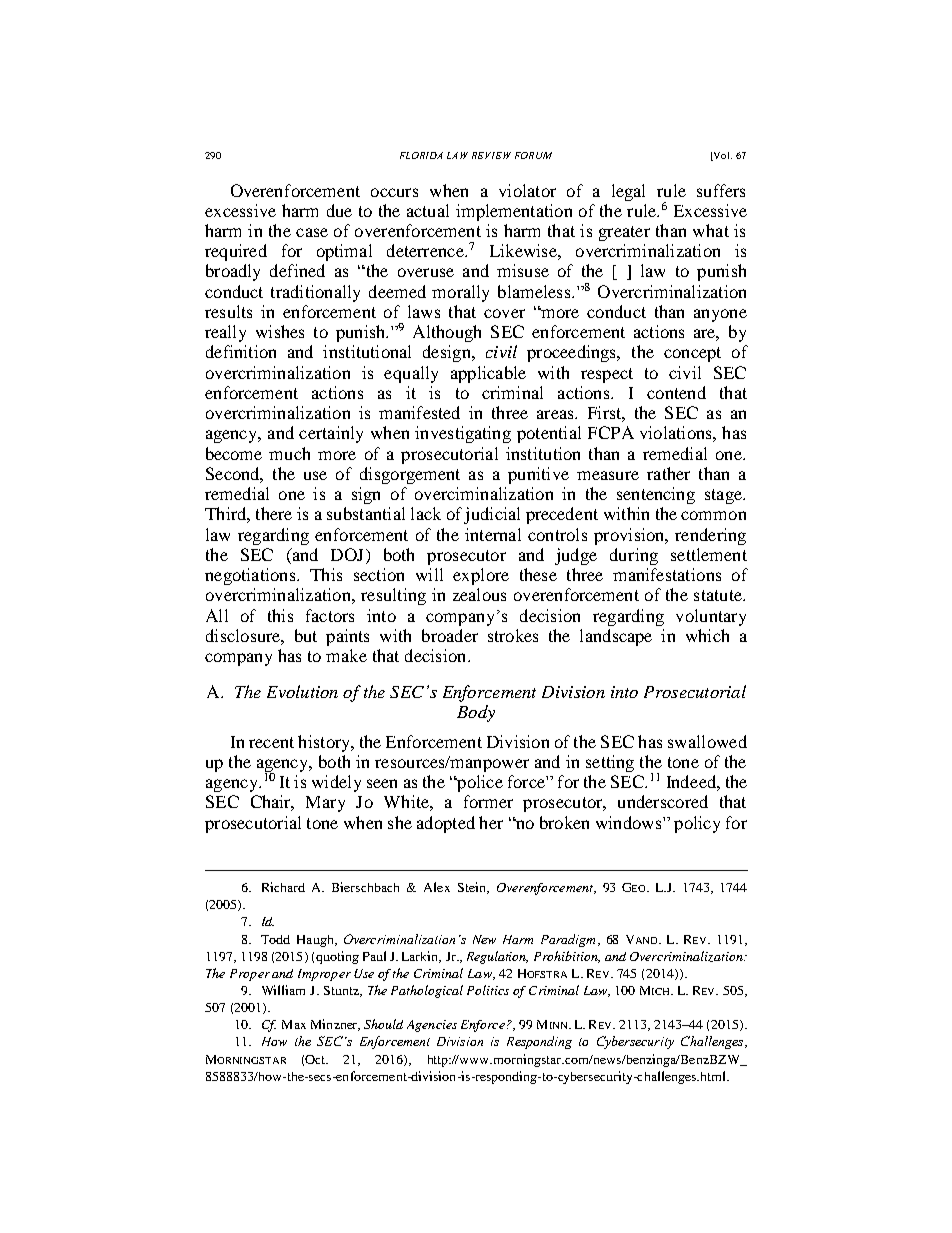 The height and width of the page is (1233, 952). What do you see at coordinates (479, 594) in the page?
I see `zealous` at bounding box center [479, 594].
